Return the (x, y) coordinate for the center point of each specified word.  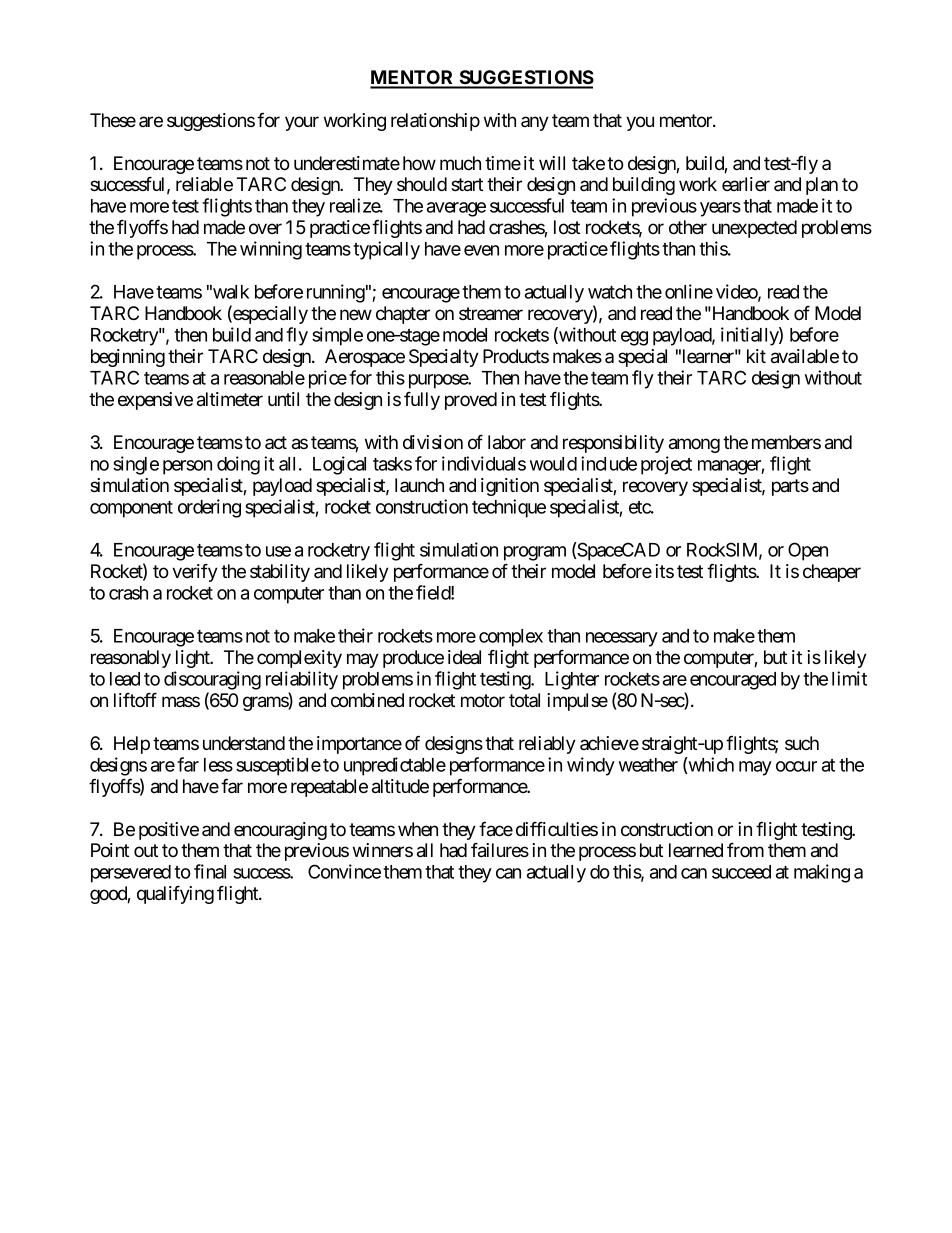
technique (509, 508)
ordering (209, 508)
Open (808, 551)
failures (500, 850)
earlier (746, 184)
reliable (204, 184)
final (210, 871)
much (460, 163)
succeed (741, 872)
